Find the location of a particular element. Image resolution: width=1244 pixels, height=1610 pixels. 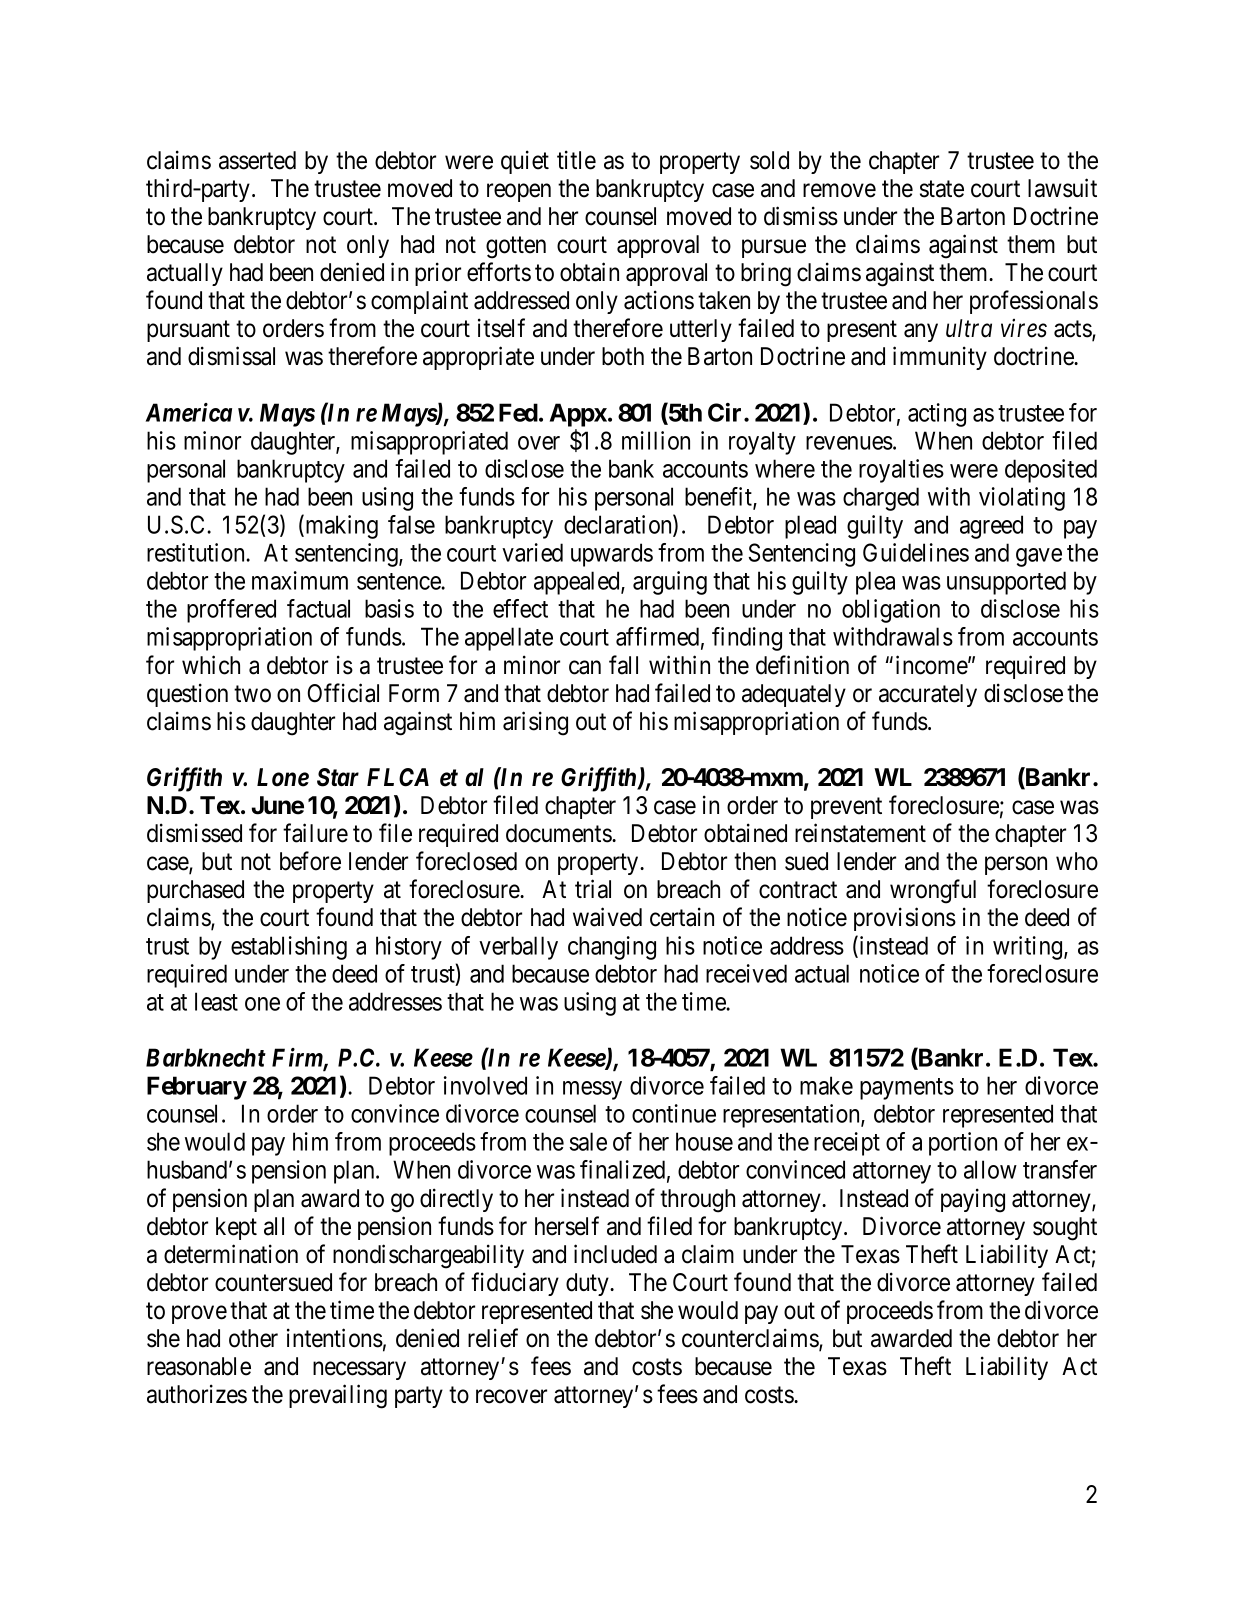

portion is located at coordinates (963, 1144).
